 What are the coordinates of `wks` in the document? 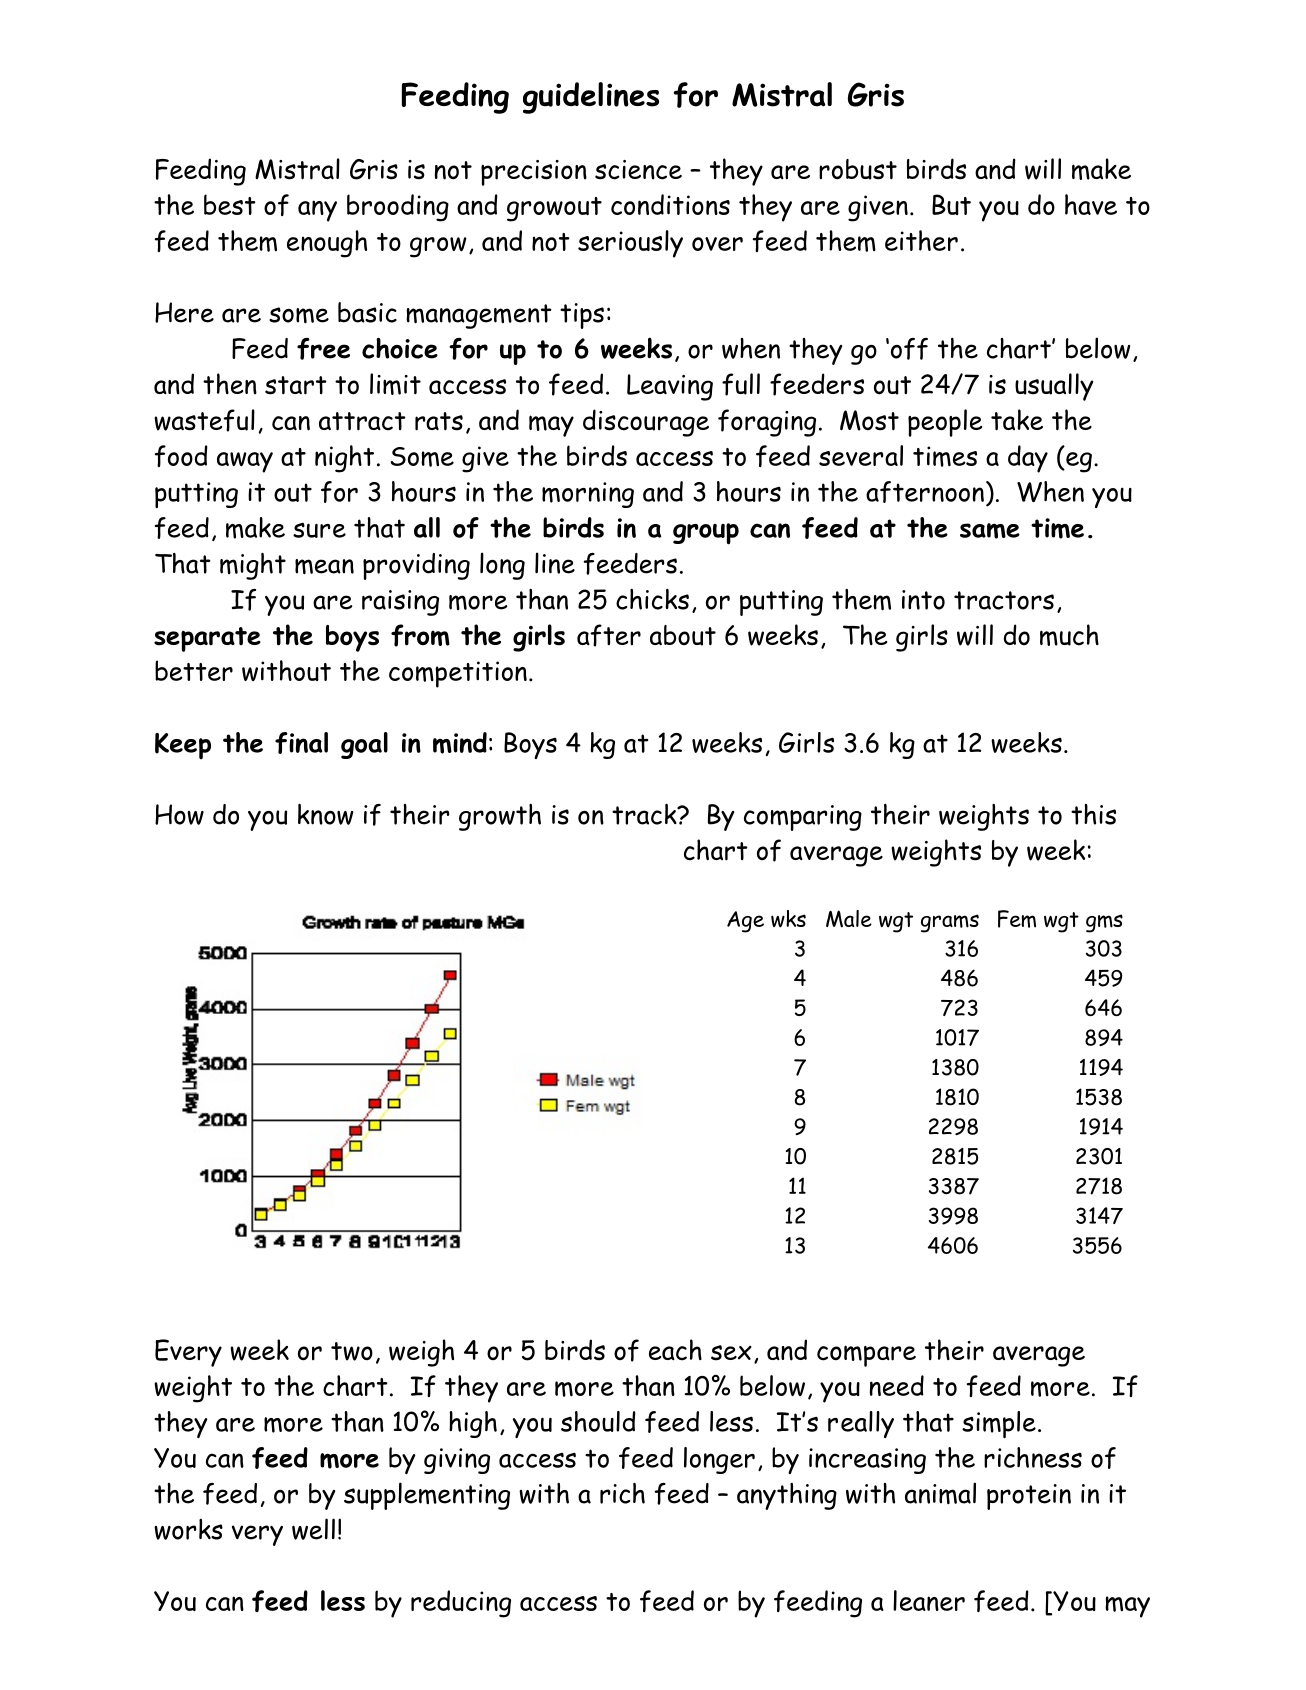 It's located at (788, 919).
